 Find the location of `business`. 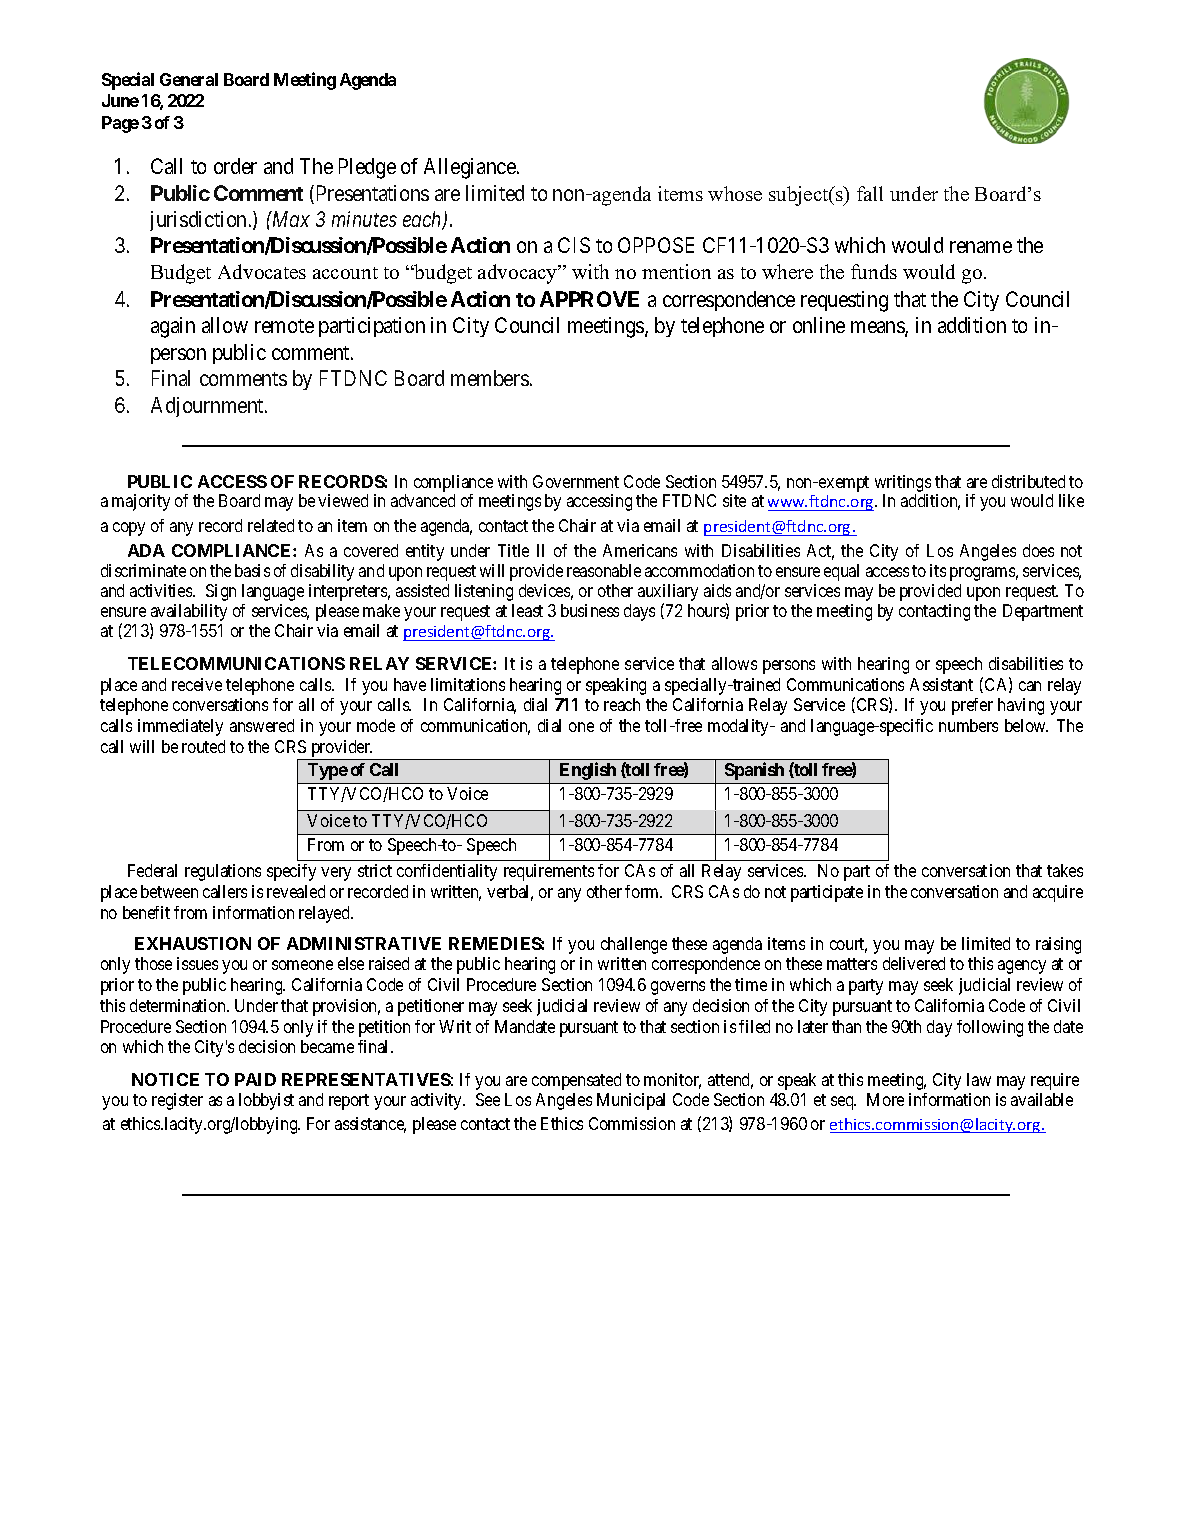

business is located at coordinates (590, 610).
